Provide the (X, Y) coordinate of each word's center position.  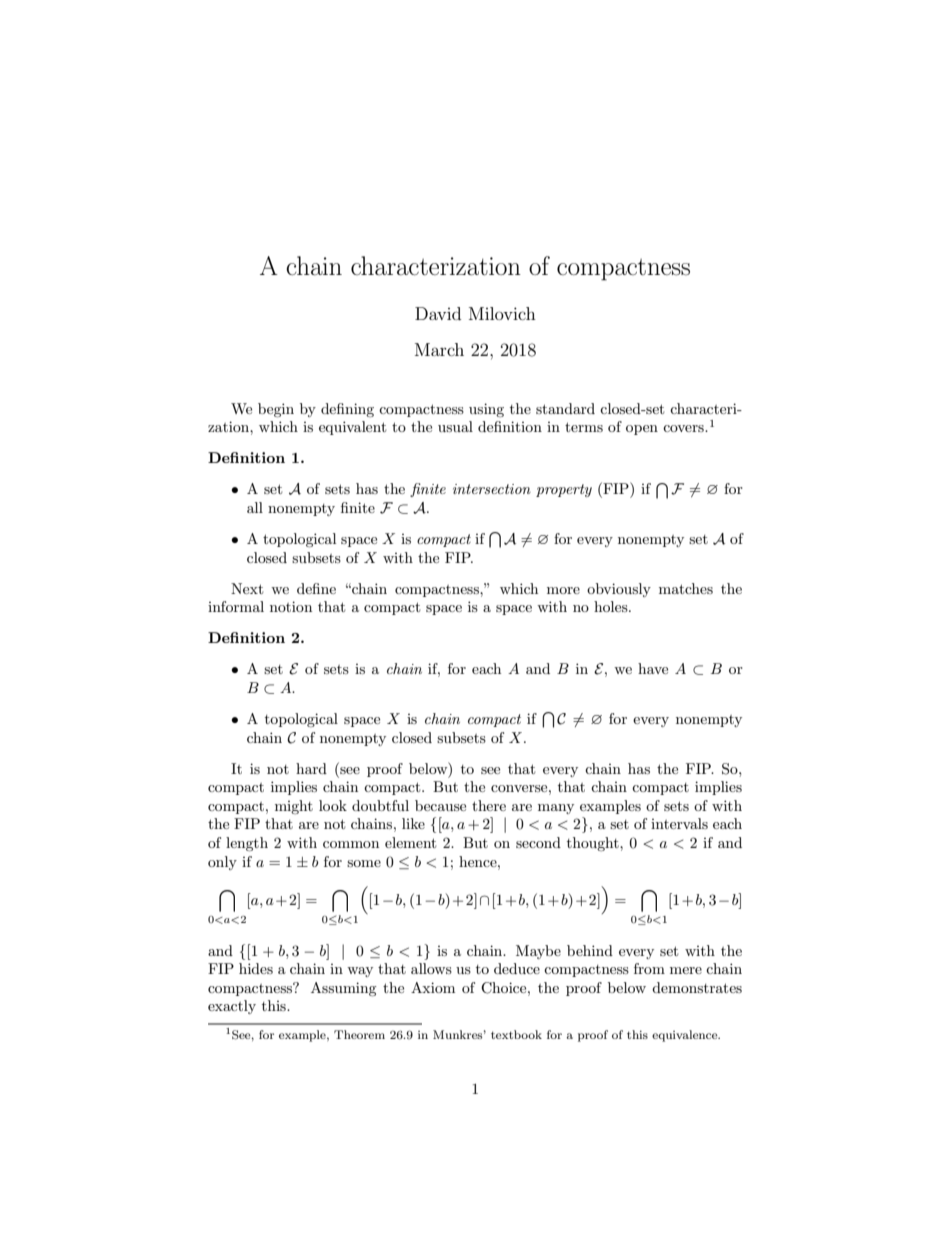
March (439, 349)
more (563, 590)
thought (594, 844)
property (564, 490)
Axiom (433, 987)
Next (247, 588)
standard (565, 408)
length (247, 844)
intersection (492, 489)
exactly (232, 1007)
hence (479, 861)
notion (291, 606)
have (653, 668)
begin (276, 410)
